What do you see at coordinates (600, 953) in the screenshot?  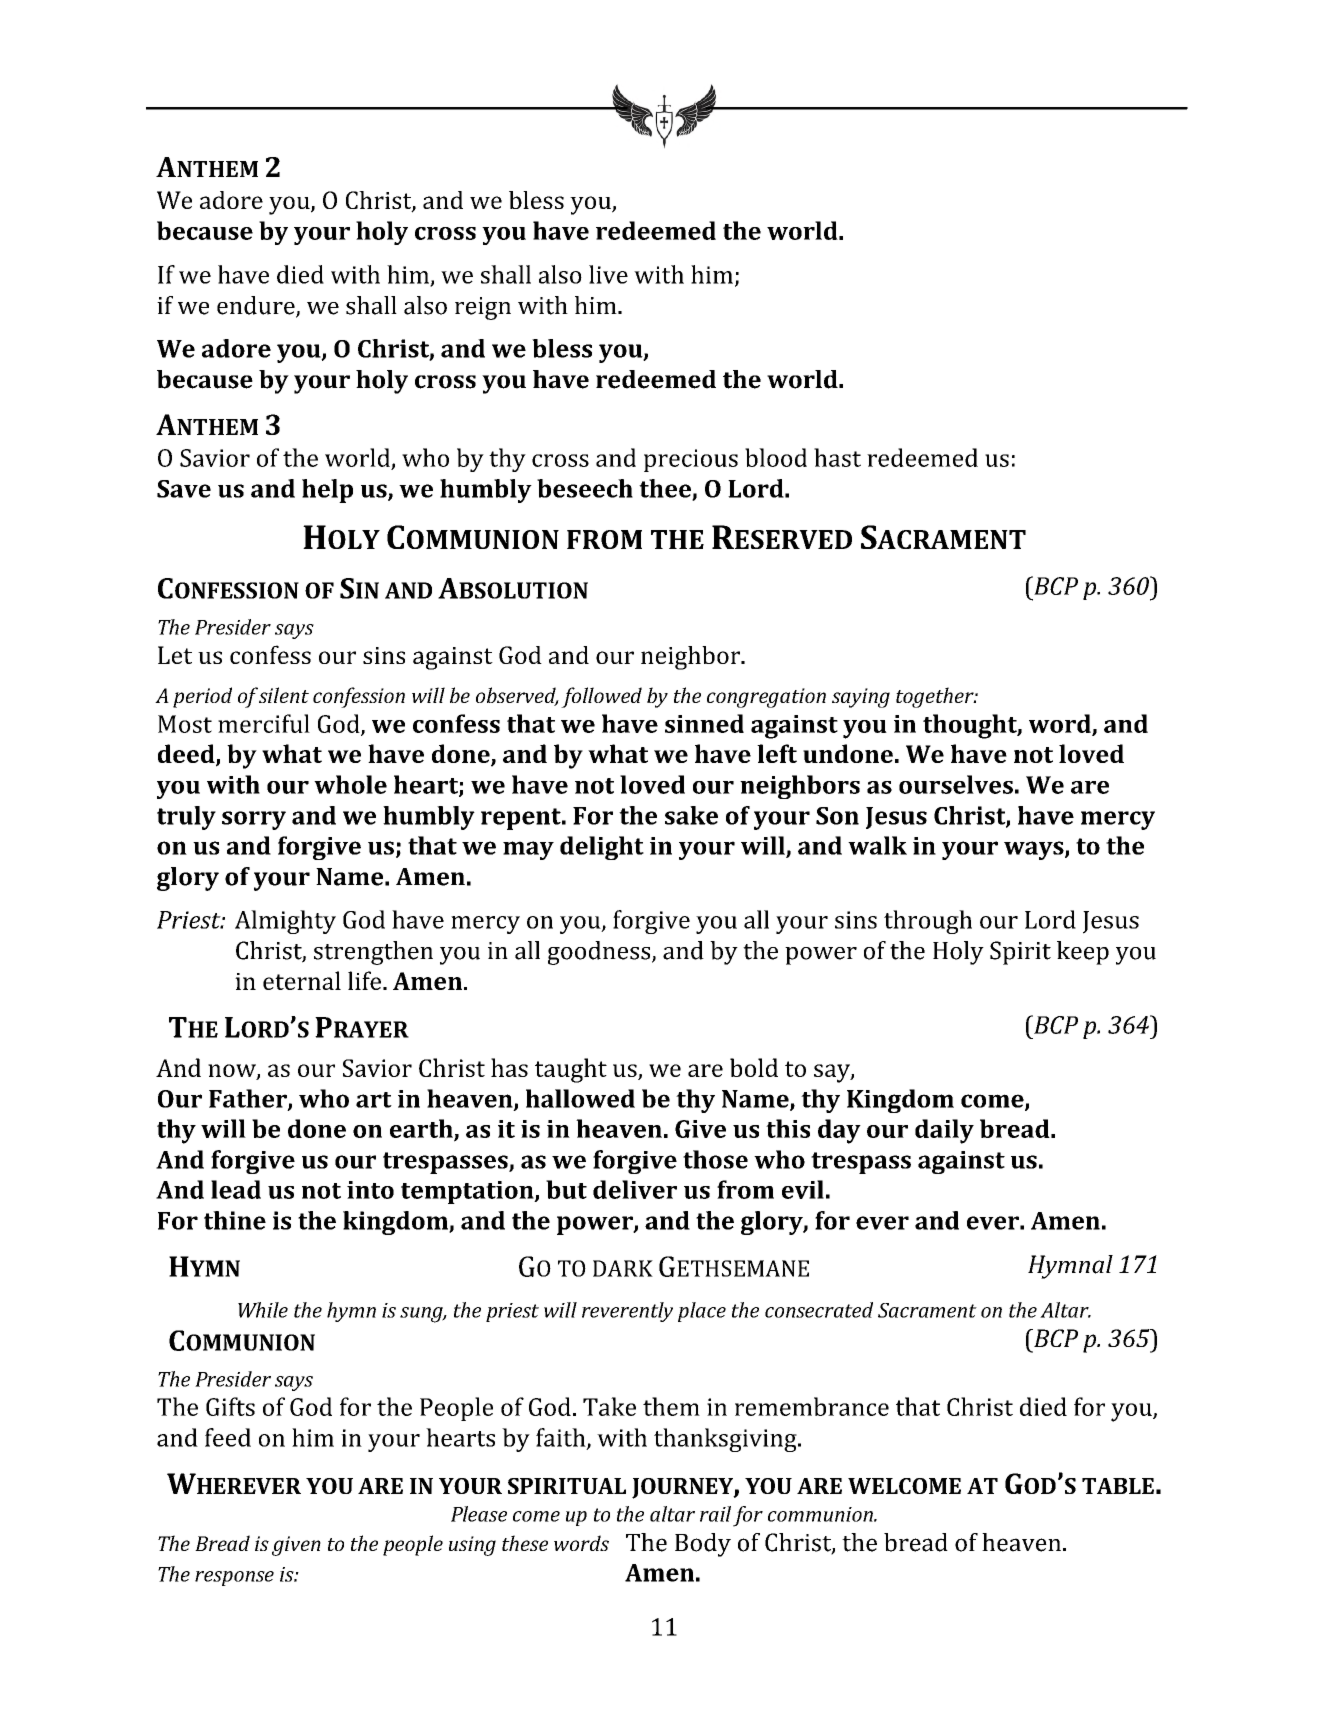 I see `goodness` at bounding box center [600, 953].
